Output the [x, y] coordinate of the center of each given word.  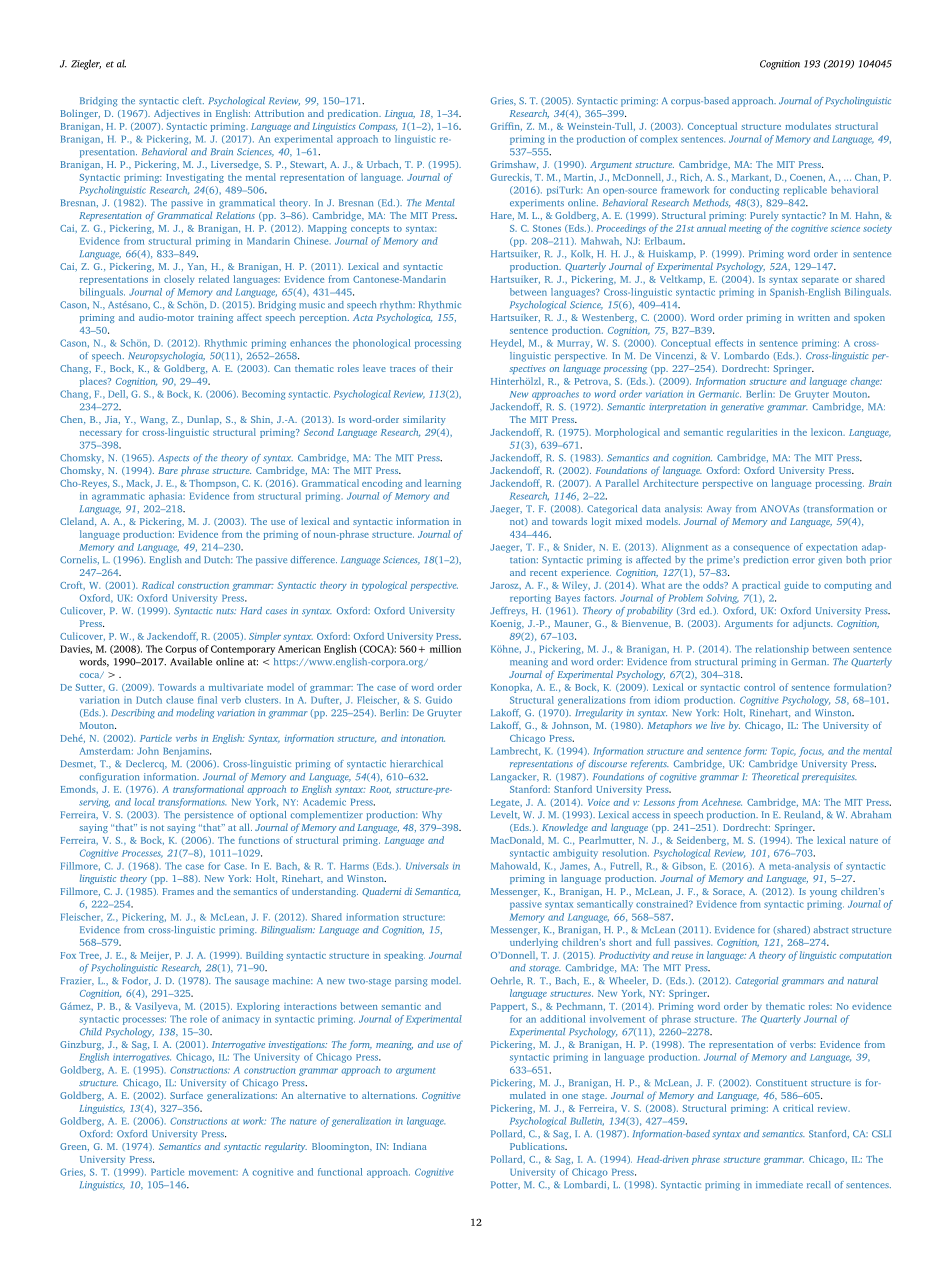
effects [729, 343]
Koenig [507, 624]
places [94, 382]
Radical [158, 585]
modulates [808, 126]
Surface [186, 1095]
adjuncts [813, 624]
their [442, 368]
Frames [178, 891]
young [823, 893]
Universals [427, 866]
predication [354, 114]
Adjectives [177, 114]
